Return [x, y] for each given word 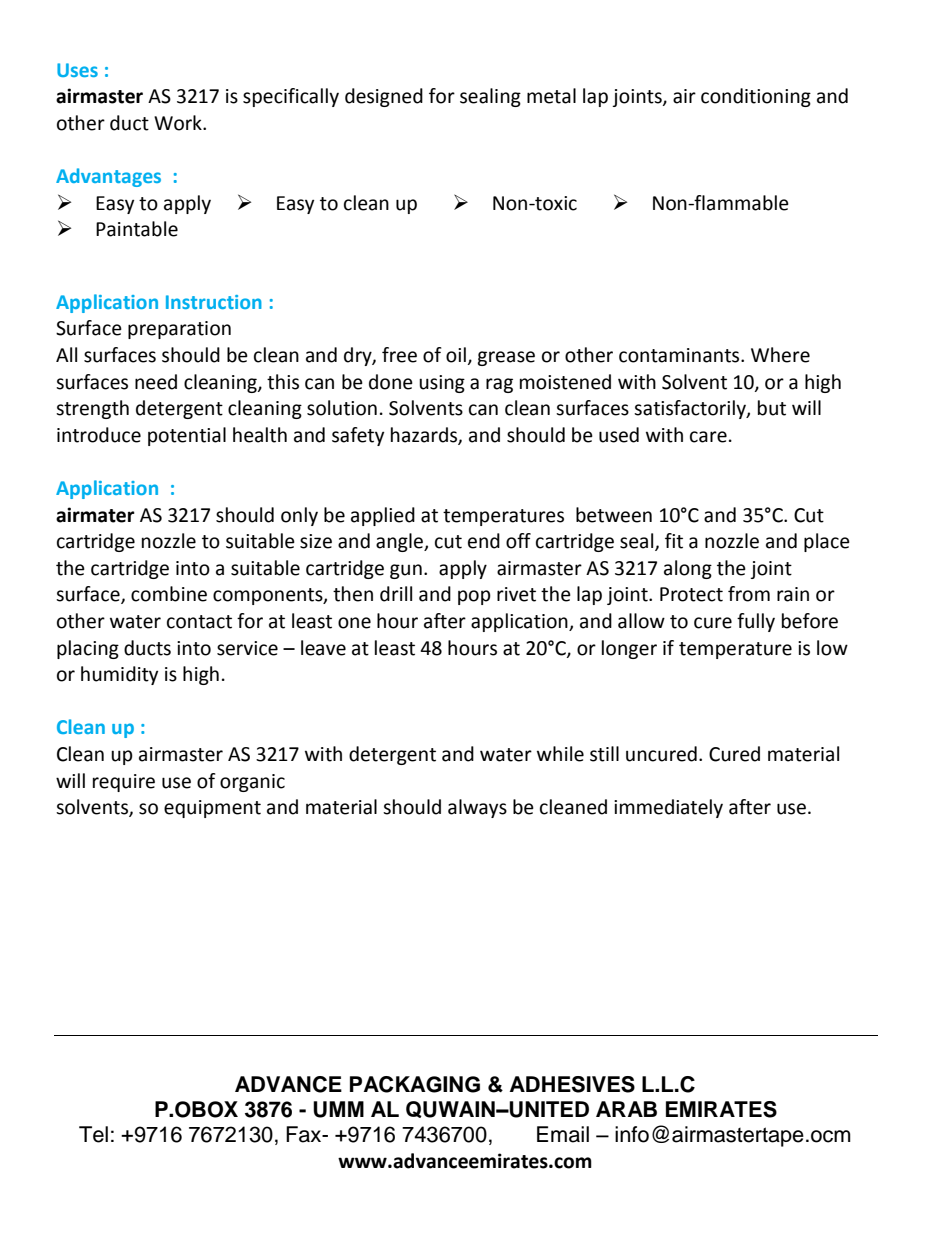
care [708, 437]
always [477, 808]
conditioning [756, 97]
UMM [338, 1109]
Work [179, 123]
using [442, 384]
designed [384, 97]
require [124, 783]
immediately [668, 808]
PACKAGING [415, 1084]
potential [187, 436]
